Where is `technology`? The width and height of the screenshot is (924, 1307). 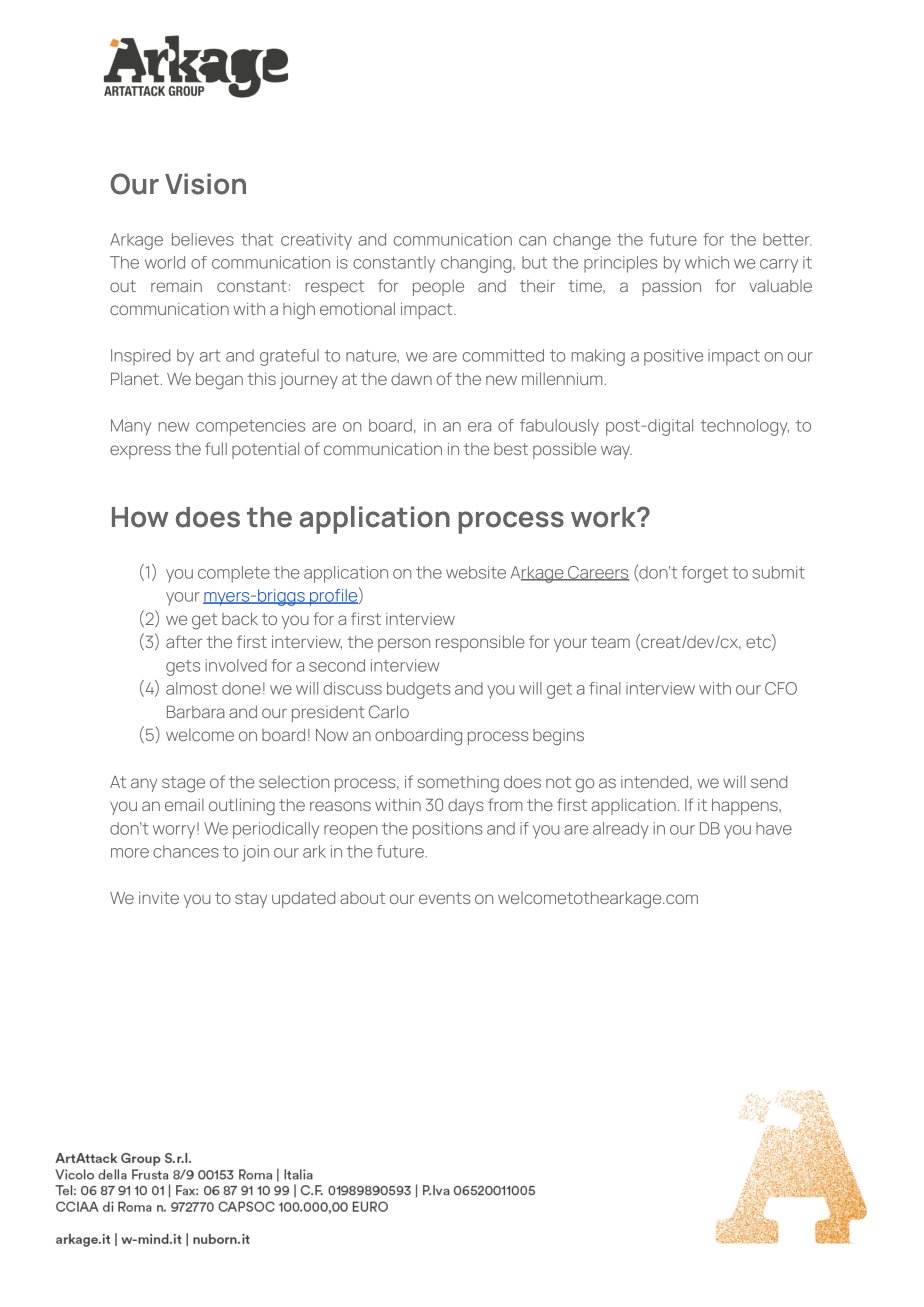 technology is located at coordinates (744, 427).
